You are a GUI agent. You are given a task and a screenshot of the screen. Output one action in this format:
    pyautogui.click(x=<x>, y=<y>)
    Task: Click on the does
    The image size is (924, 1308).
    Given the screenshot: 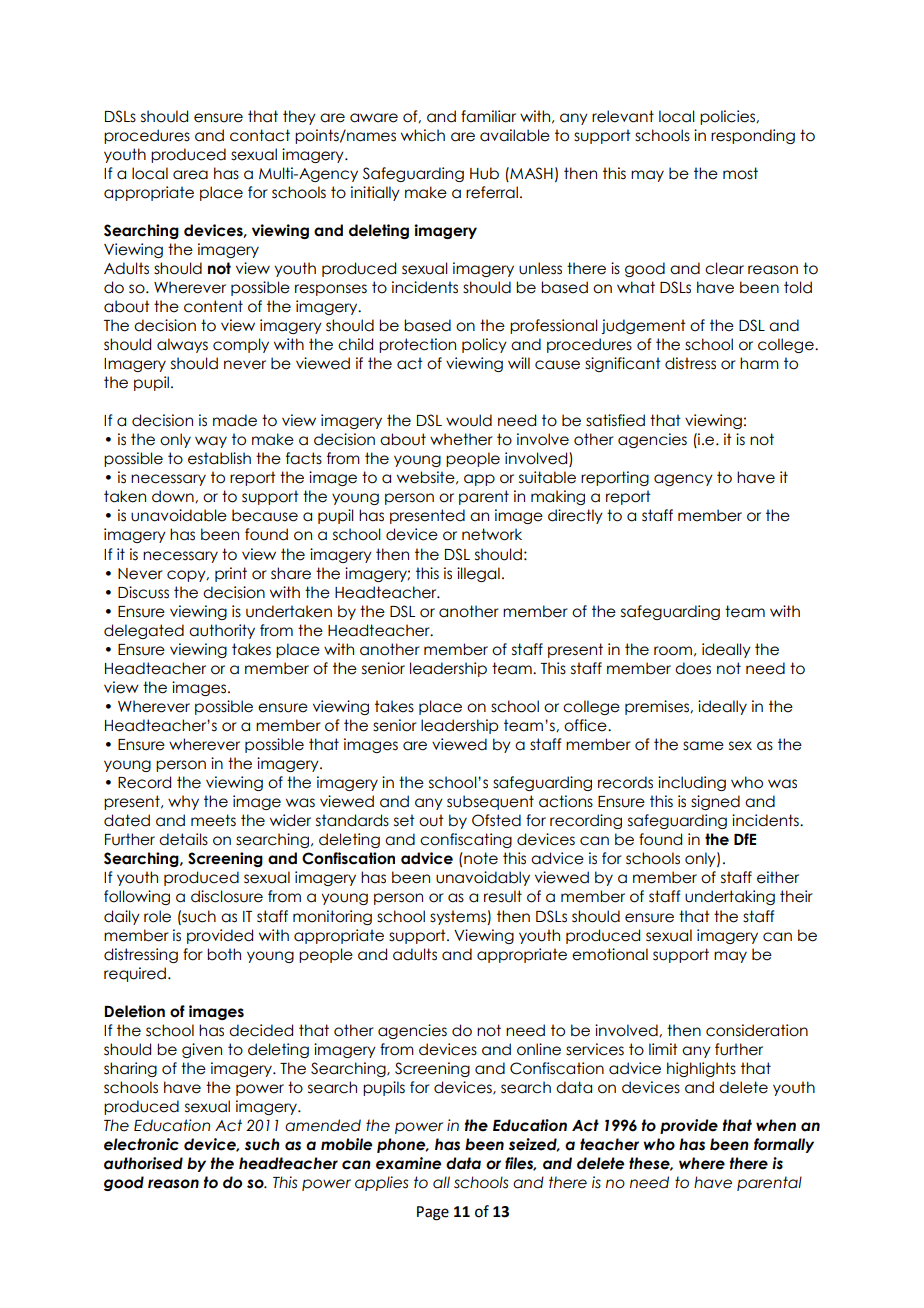 What is the action you would take?
    pyautogui.click(x=693, y=668)
